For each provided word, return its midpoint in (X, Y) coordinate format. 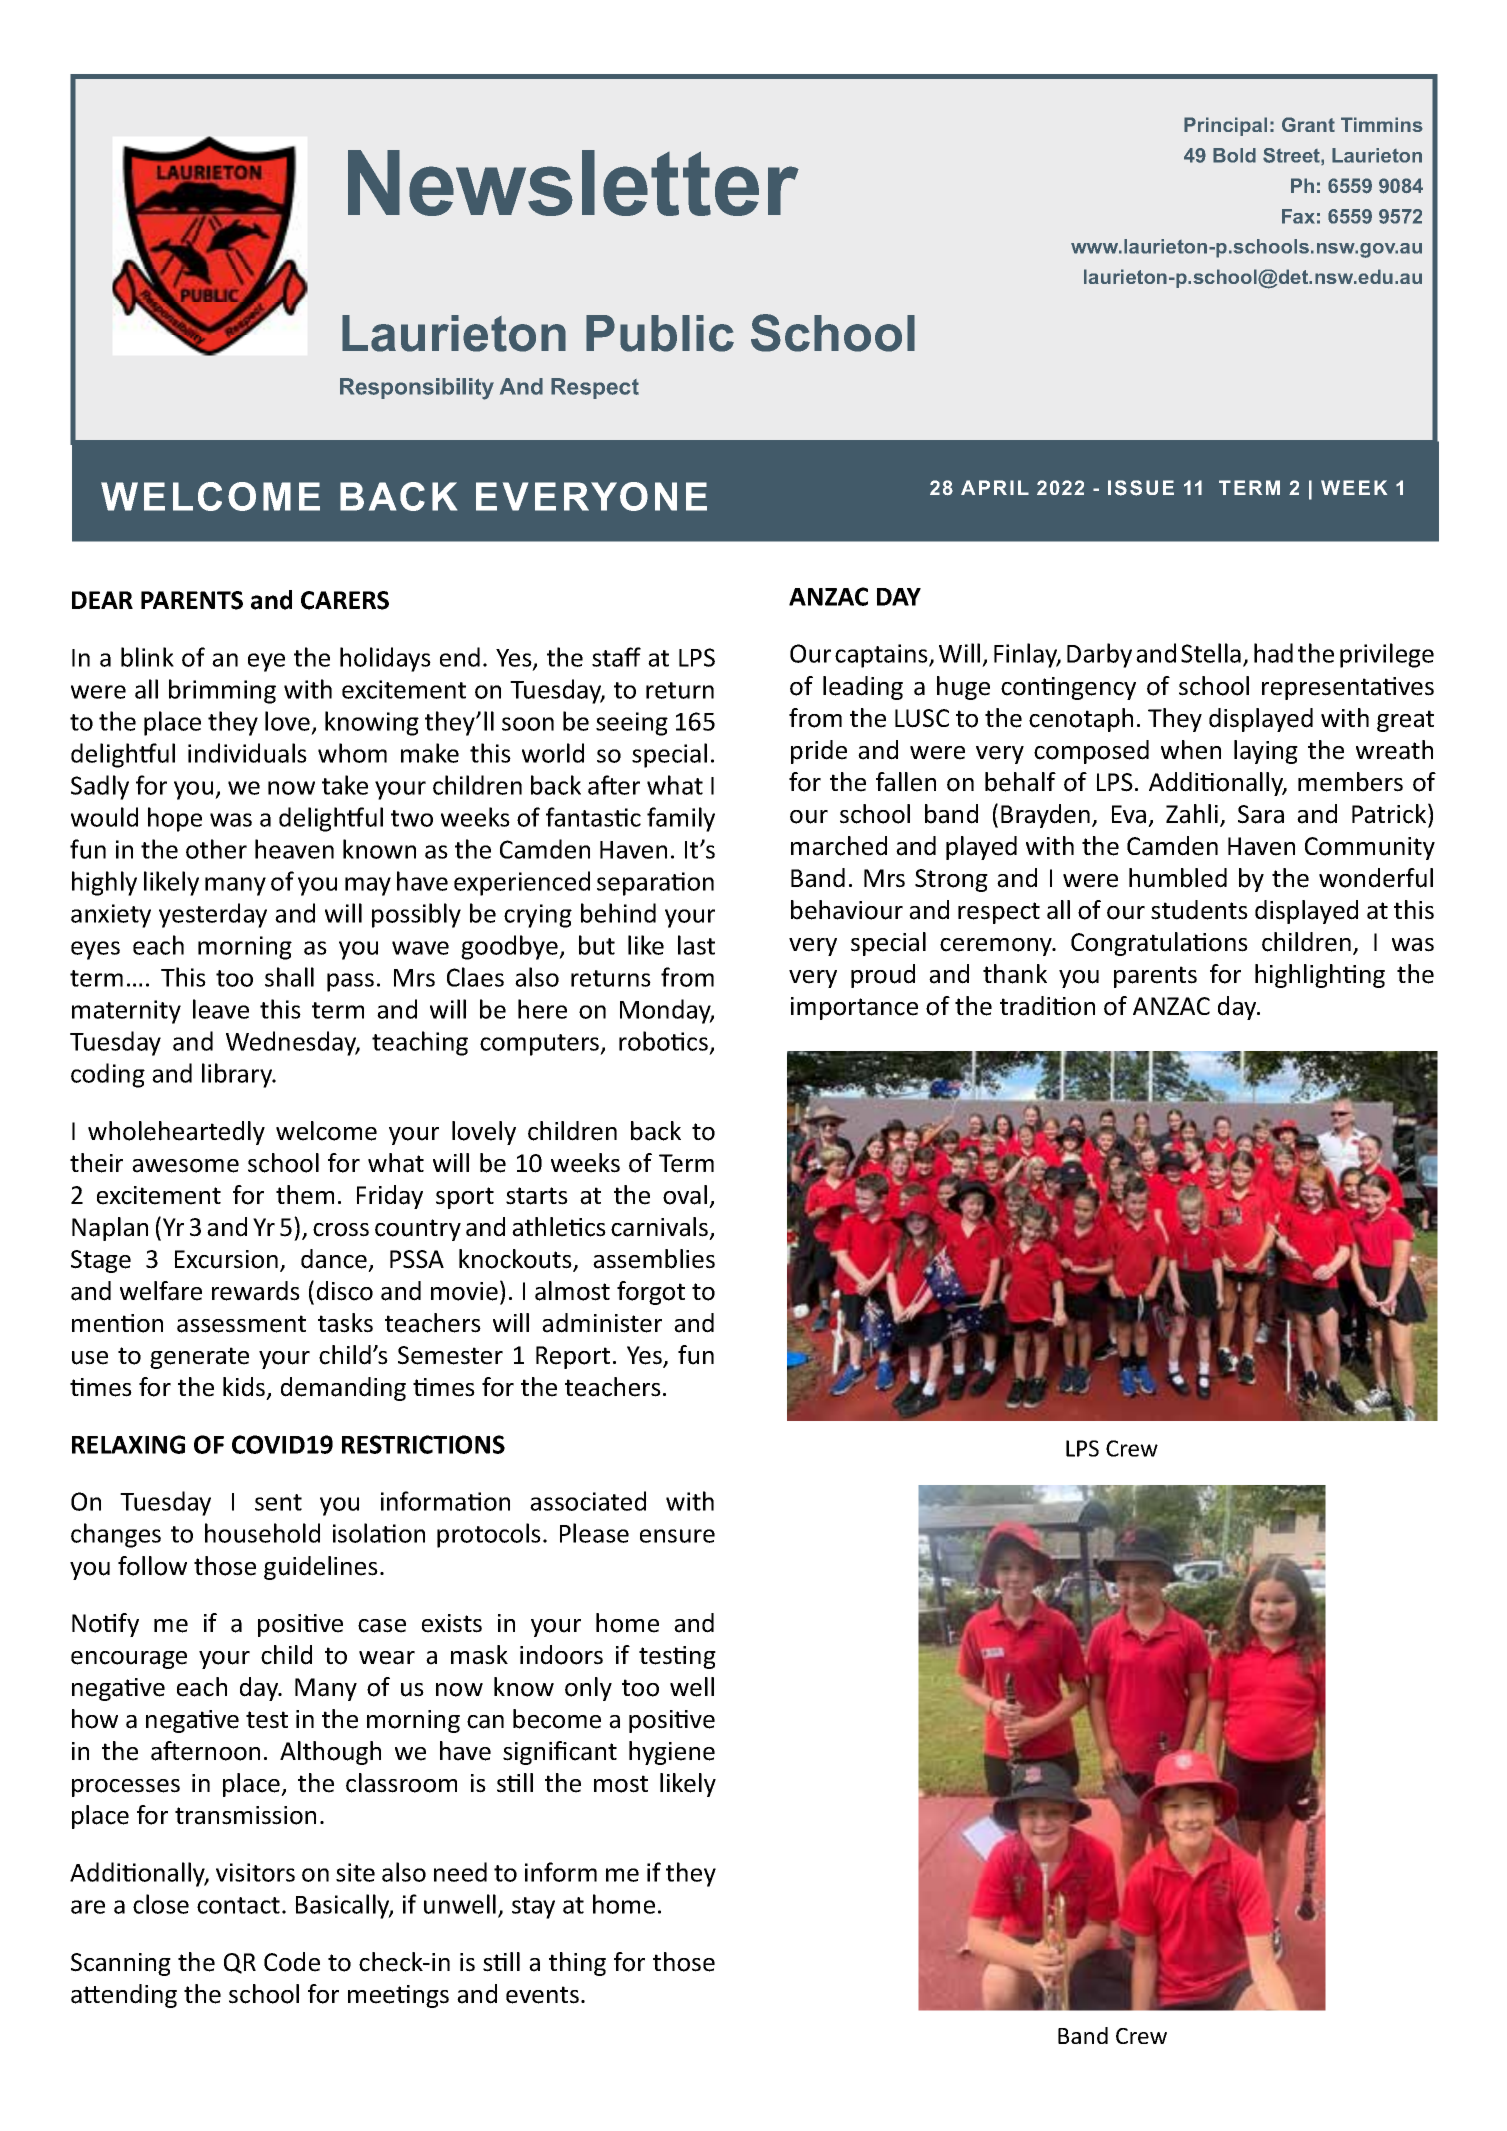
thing (577, 1964)
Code (292, 1962)
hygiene (672, 1753)
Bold (1234, 155)
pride (819, 752)
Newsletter (573, 183)
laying (1266, 752)
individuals (247, 753)
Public (660, 333)
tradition (1047, 1006)
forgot (651, 1293)
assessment (241, 1324)
